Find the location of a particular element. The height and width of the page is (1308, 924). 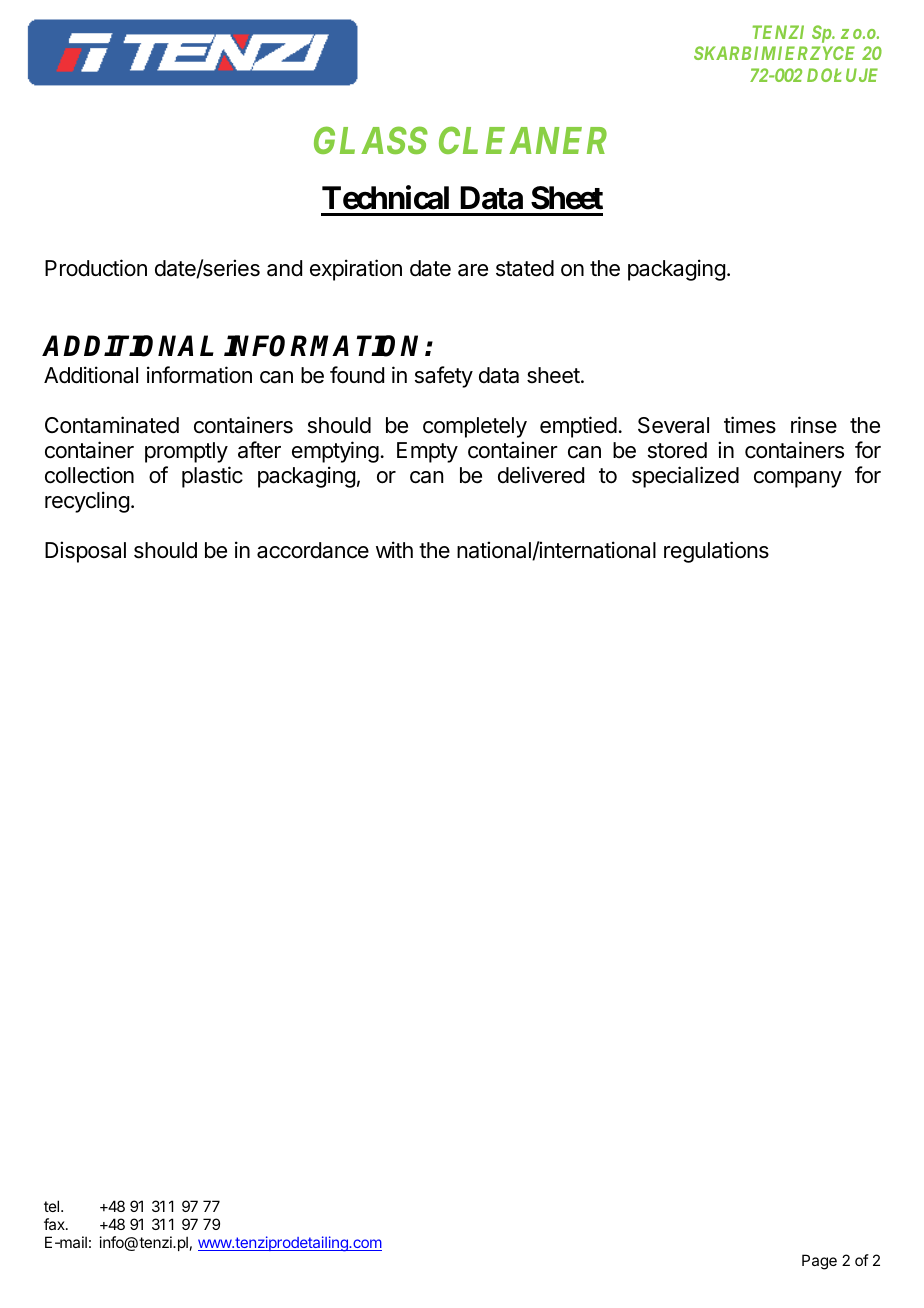

accordance is located at coordinates (313, 550).
